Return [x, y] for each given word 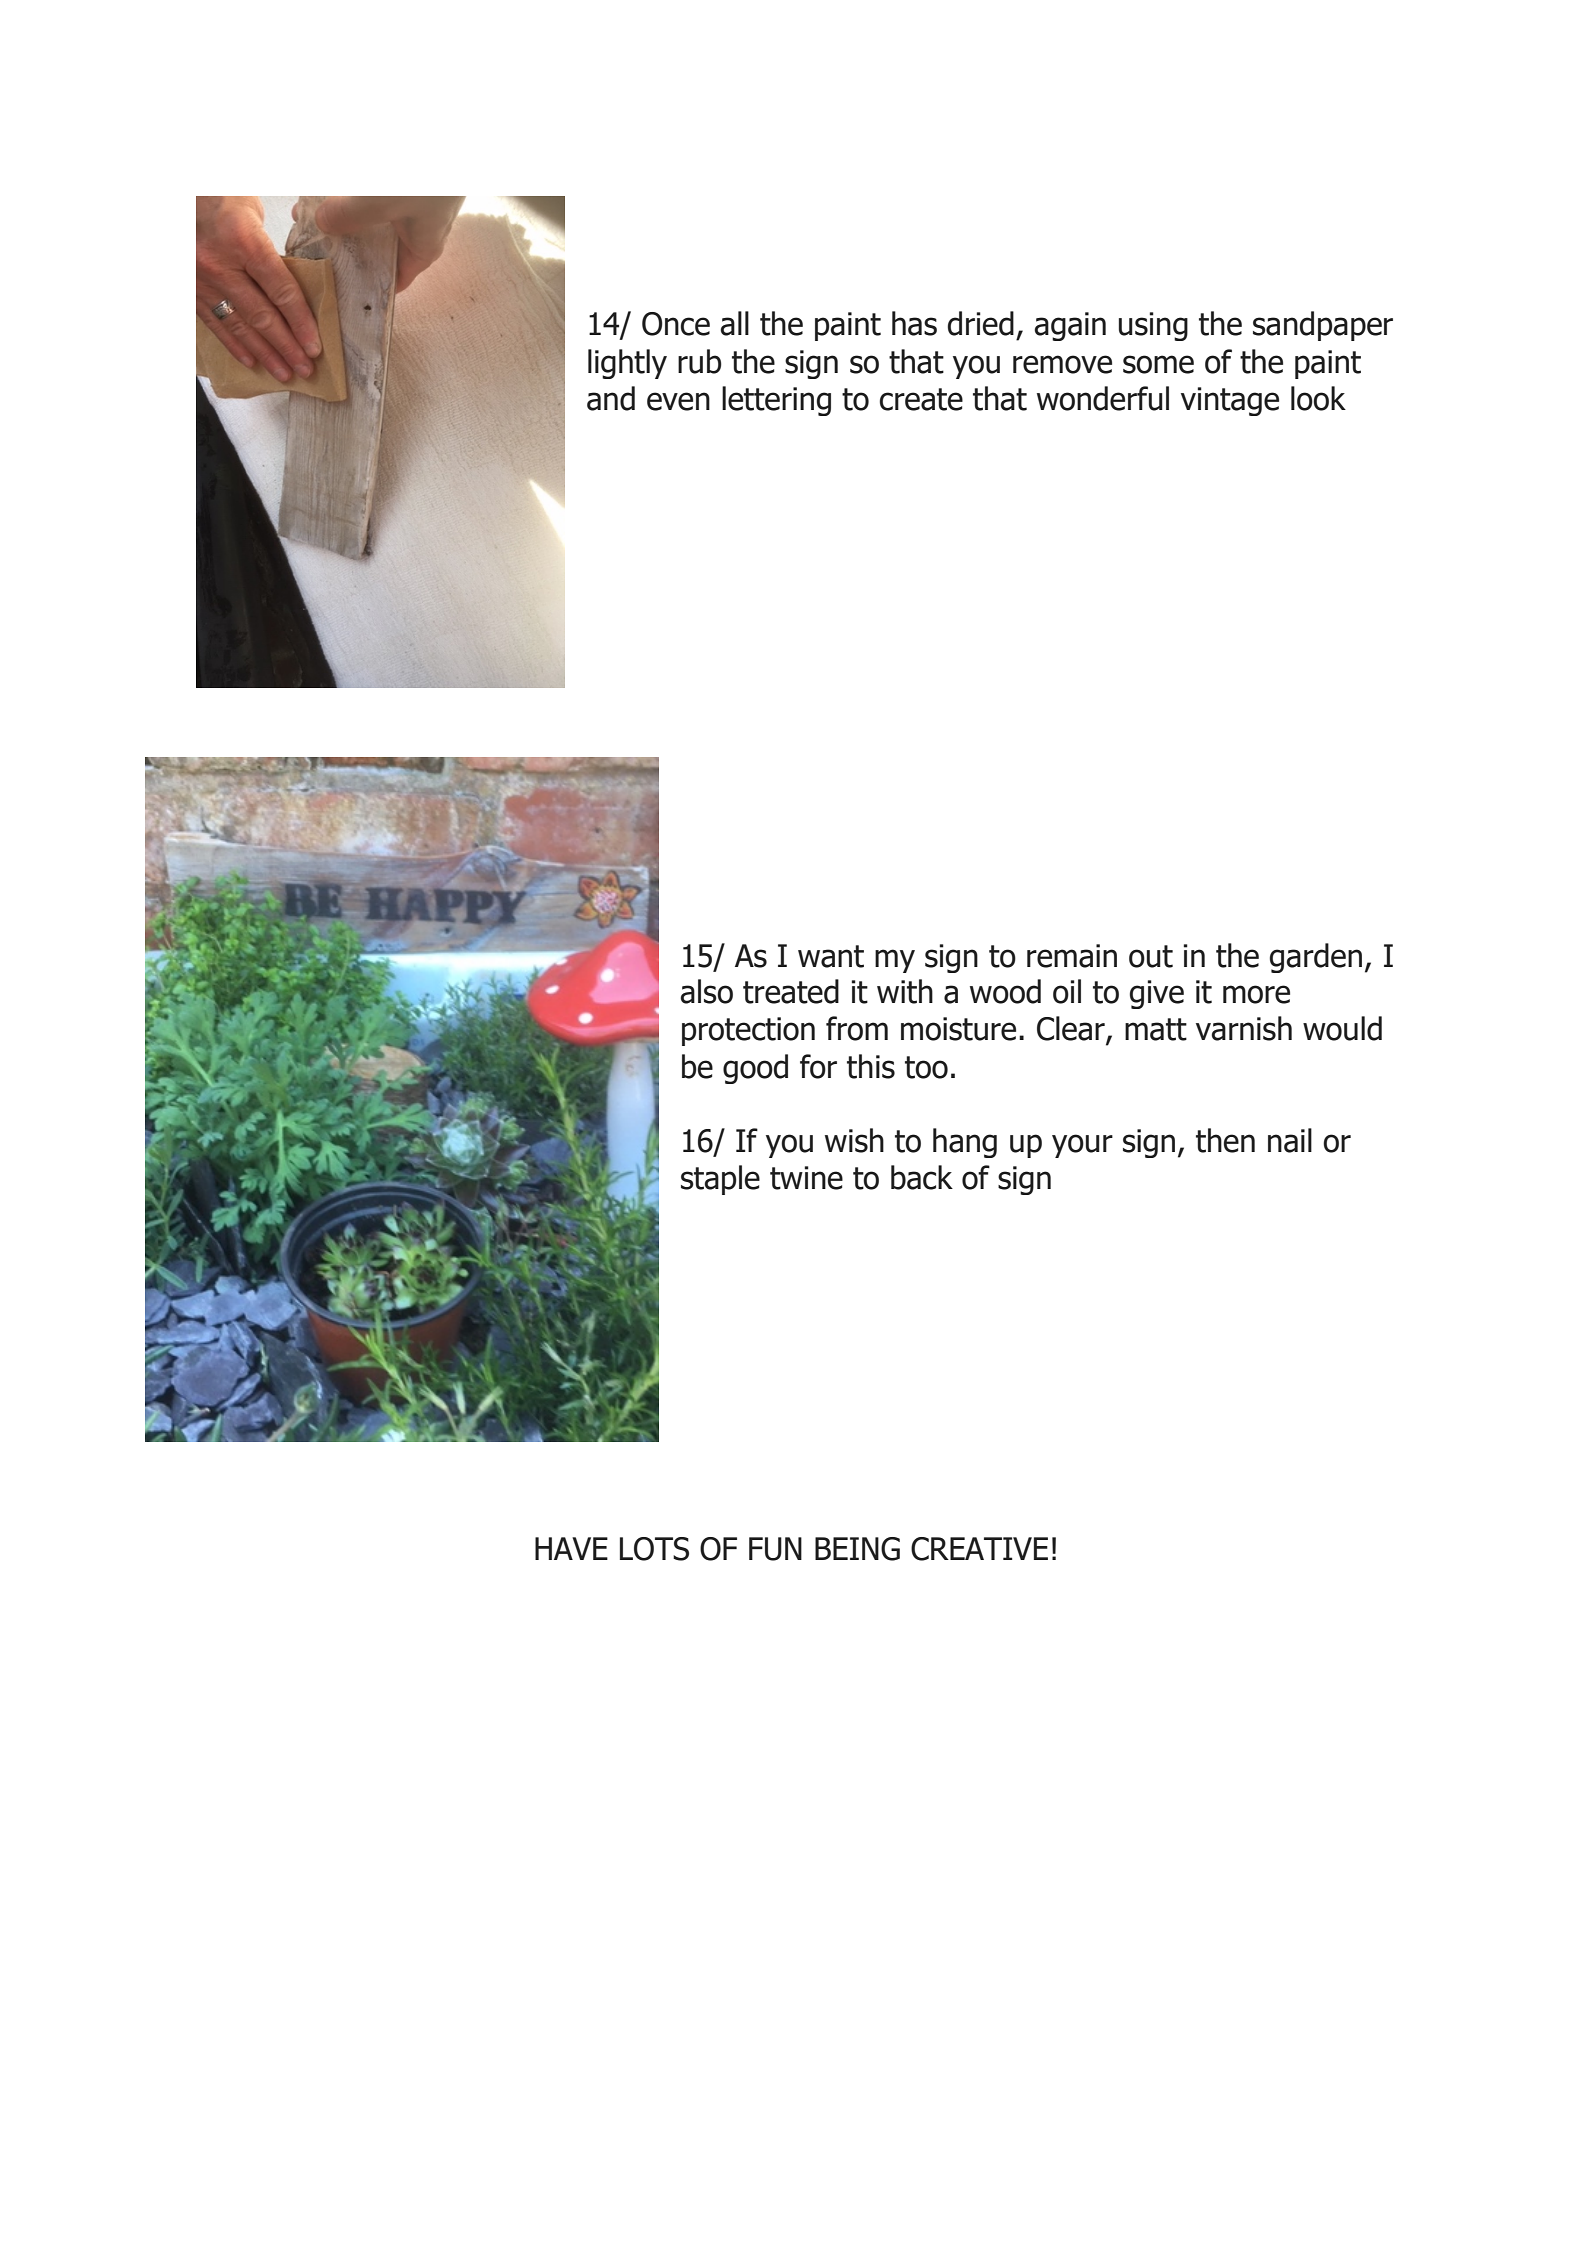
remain [1072, 956]
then [1225, 1140]
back [922, 1177]
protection [748, 1031]
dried [981, 323]
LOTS [654, 1549]
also [706, 991]
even [678, 401]
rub [700, 361]
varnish [1244, 1028]
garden [1316, 958]
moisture [958, 1029]
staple [720, 1180]
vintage [1230, 401]
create [921, 399]
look [1318, 398]
